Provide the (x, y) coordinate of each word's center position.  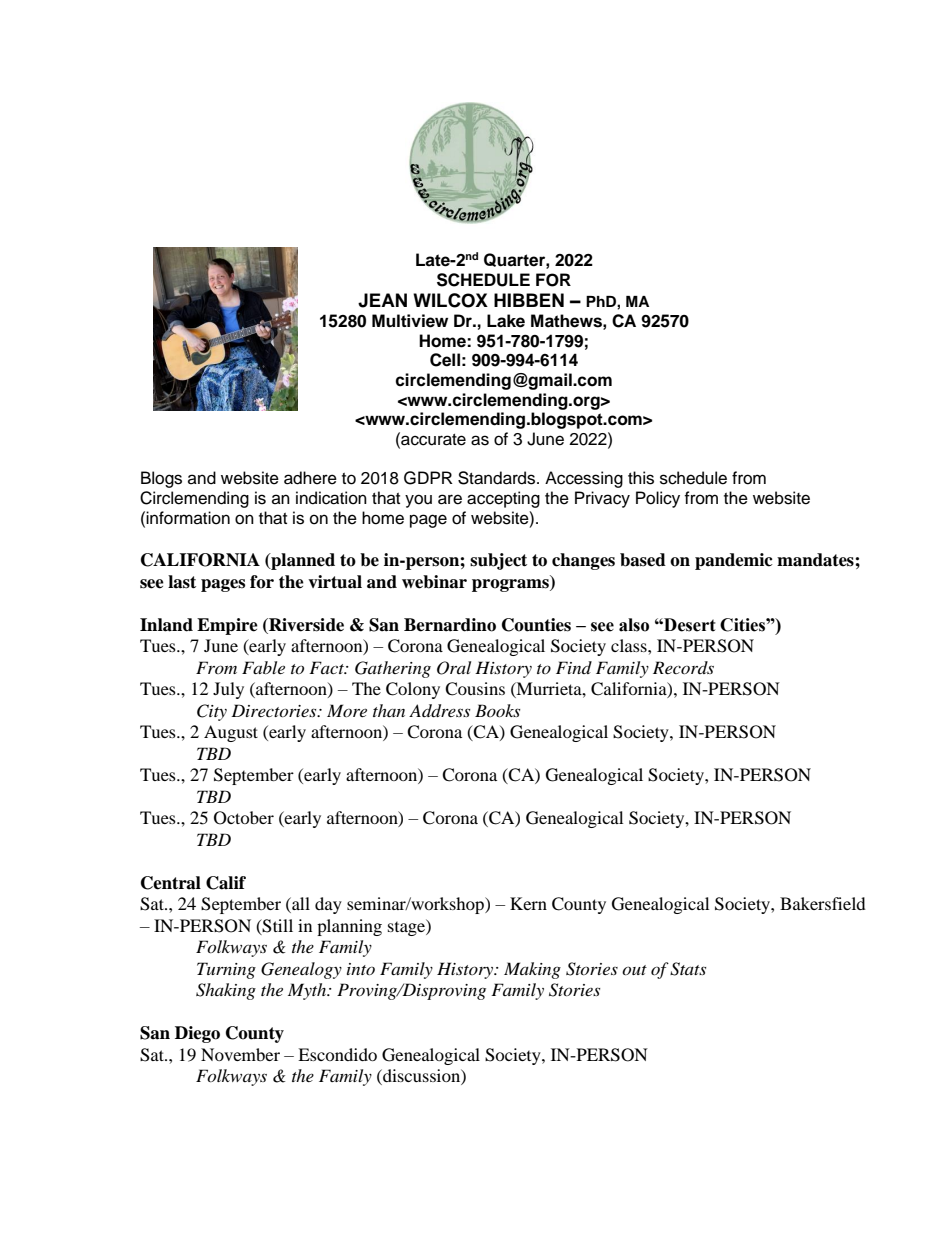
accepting (503, 499)
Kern (528, 903)
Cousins (475, 689)
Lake (506, 321)
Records (683, 667)
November (240, 1054)
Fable (263, 667)
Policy (658, 499)
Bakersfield (823, 903)
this (641, 478)
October (244, 818)
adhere (310, 478)
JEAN (382, 300)
